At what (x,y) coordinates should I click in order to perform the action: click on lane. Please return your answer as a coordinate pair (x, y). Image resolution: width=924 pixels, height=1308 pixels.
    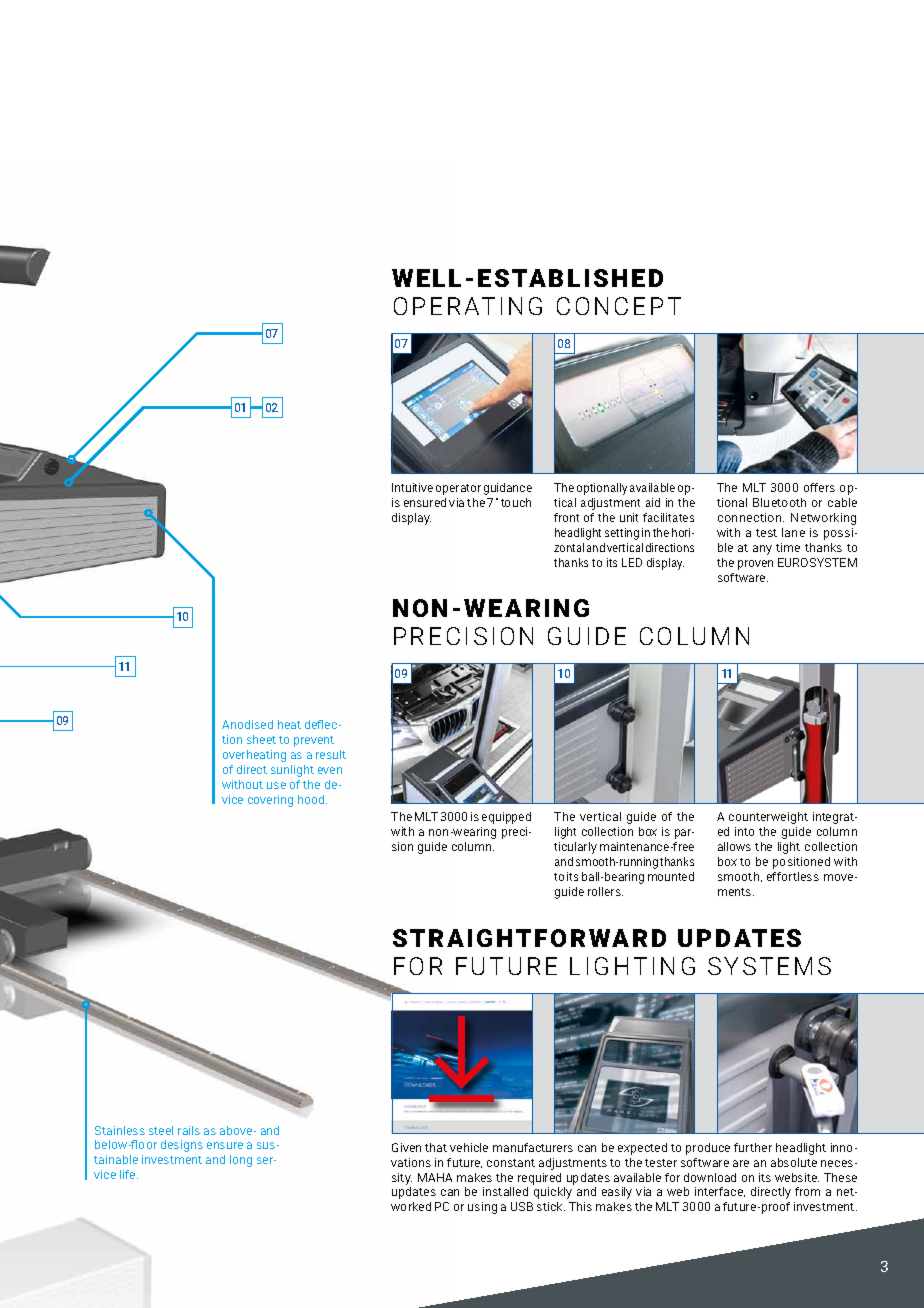
    Looking at the image, I should click on (793, 532).
